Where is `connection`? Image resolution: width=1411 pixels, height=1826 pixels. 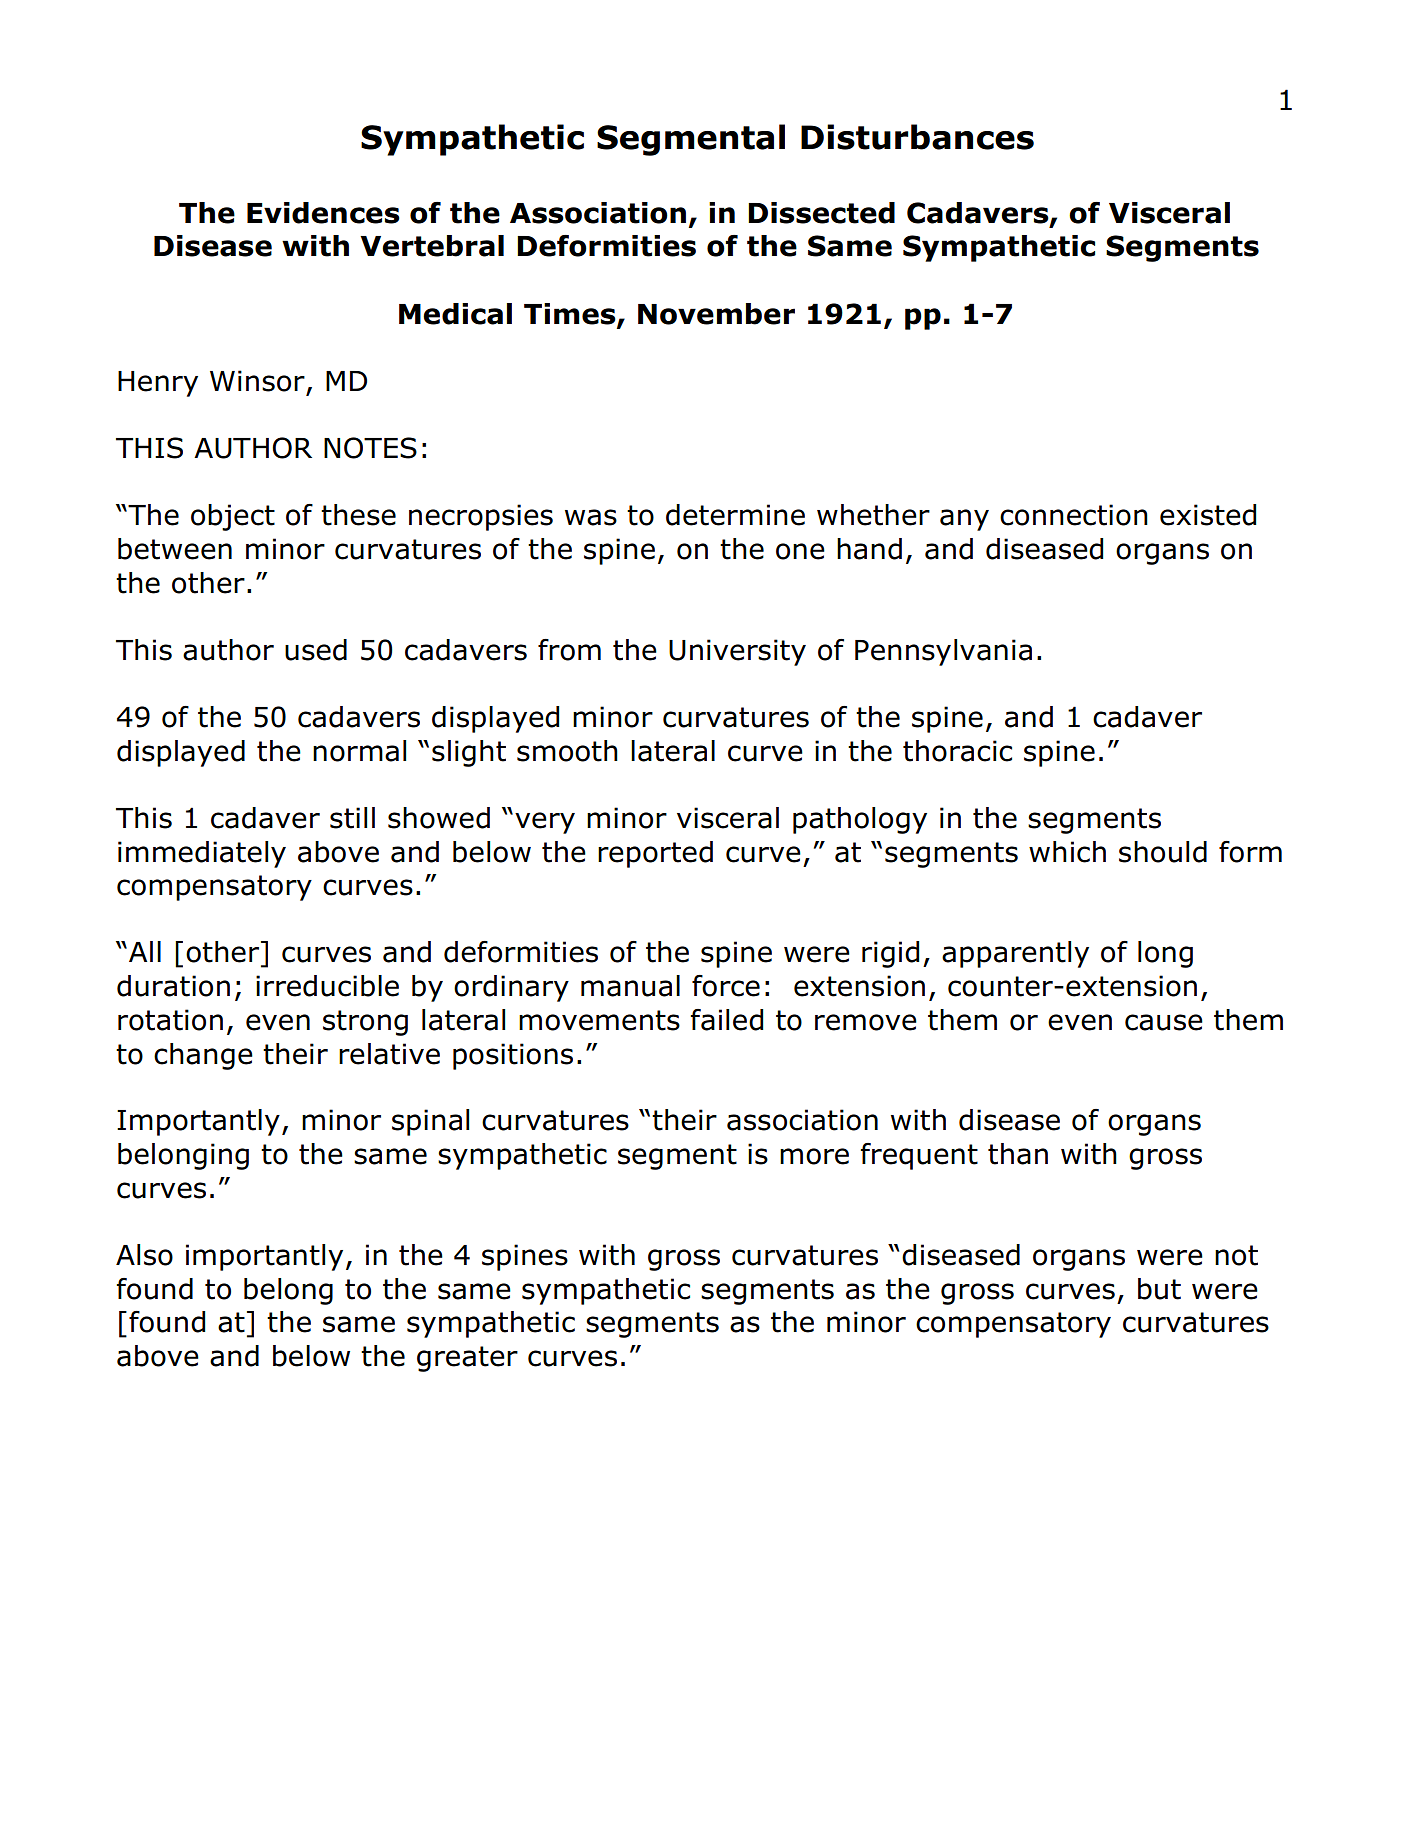
connection is located at coordinates (1074, 515).
